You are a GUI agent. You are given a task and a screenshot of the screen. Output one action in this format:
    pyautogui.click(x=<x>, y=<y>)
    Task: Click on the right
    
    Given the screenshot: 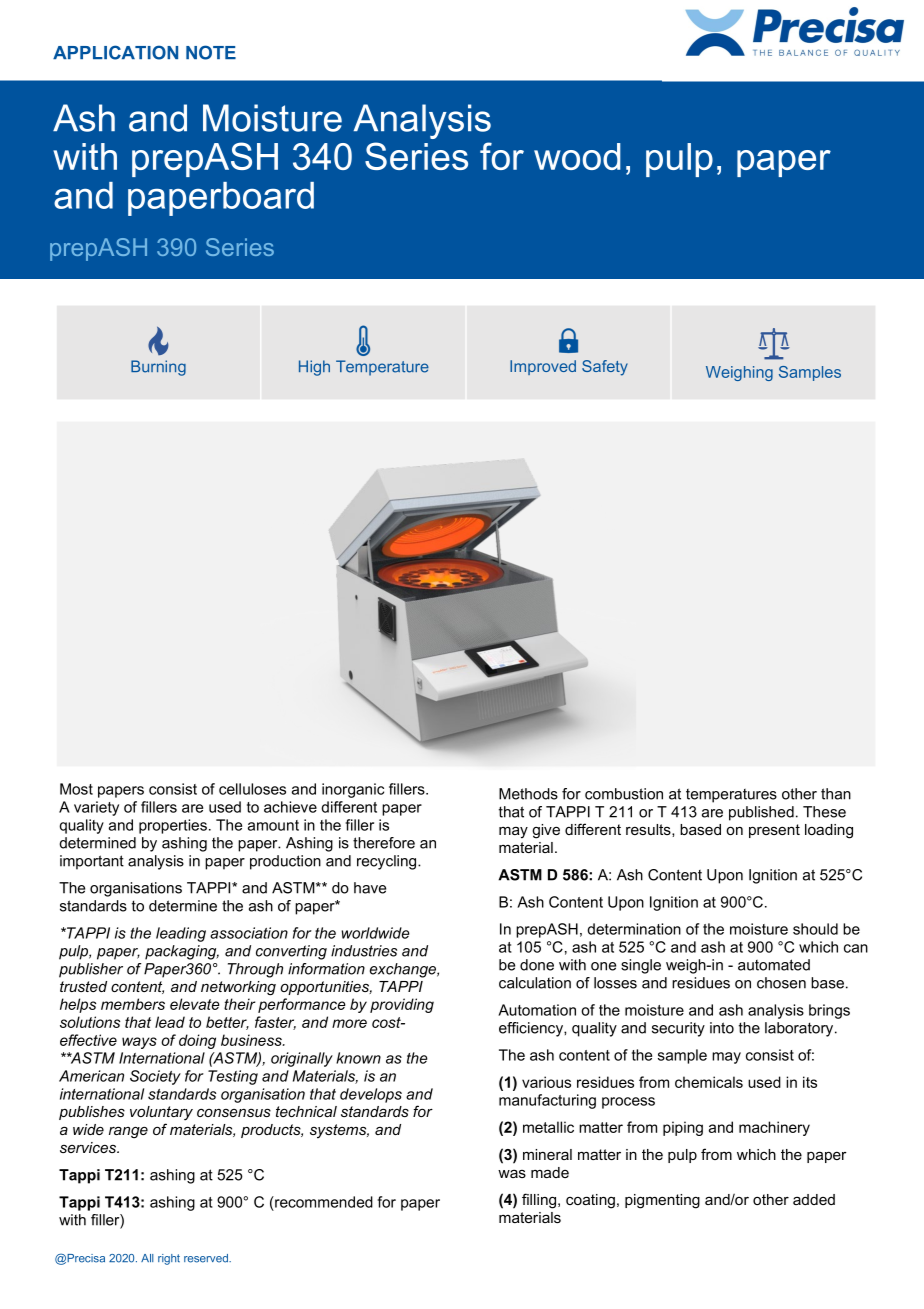 What is the action you would take?
    pyautogui.click(x=169, y=1259)
